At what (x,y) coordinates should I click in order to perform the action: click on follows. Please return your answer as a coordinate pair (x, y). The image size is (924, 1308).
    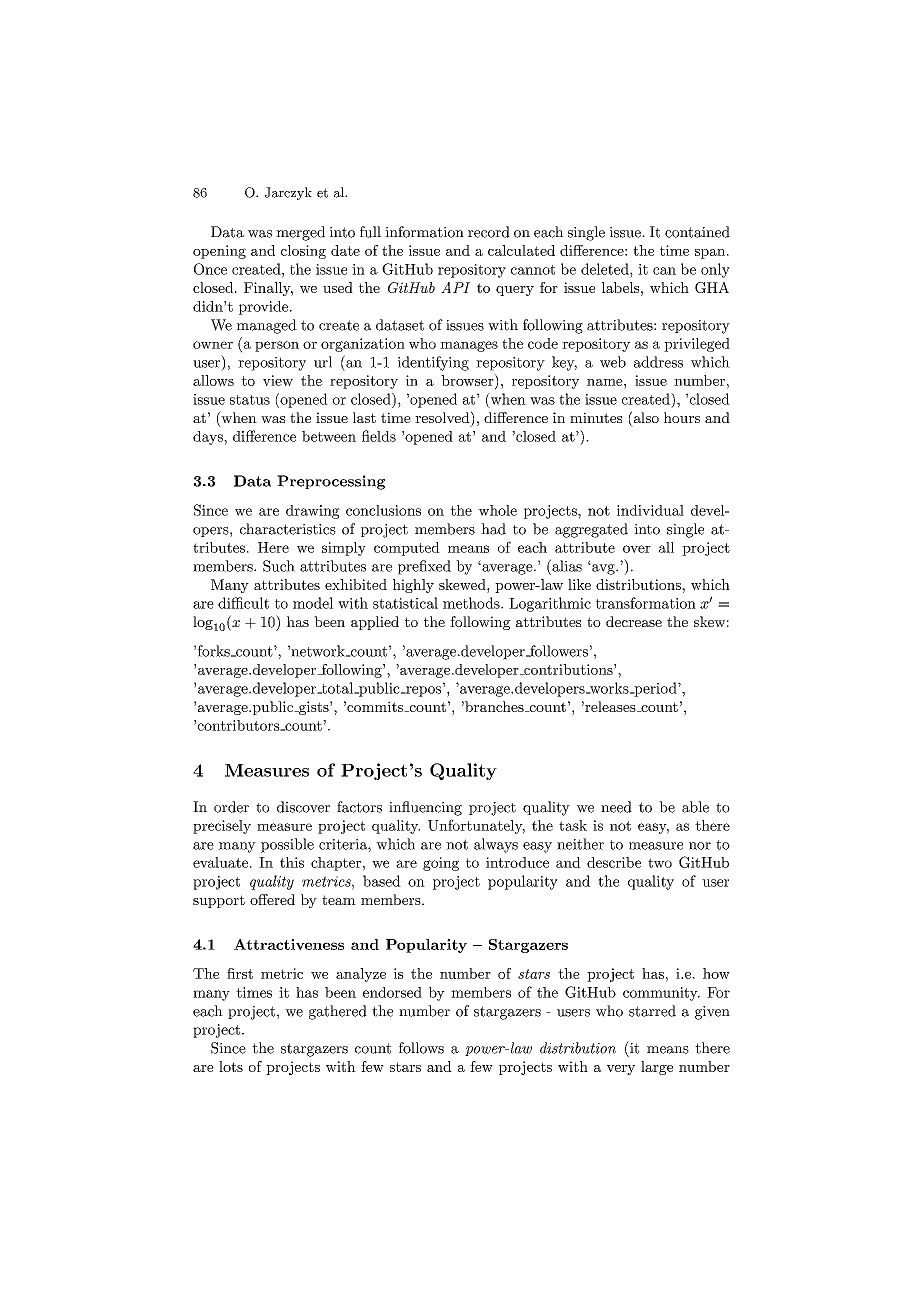
    Looking at the image, I should click on (421, 1048).
